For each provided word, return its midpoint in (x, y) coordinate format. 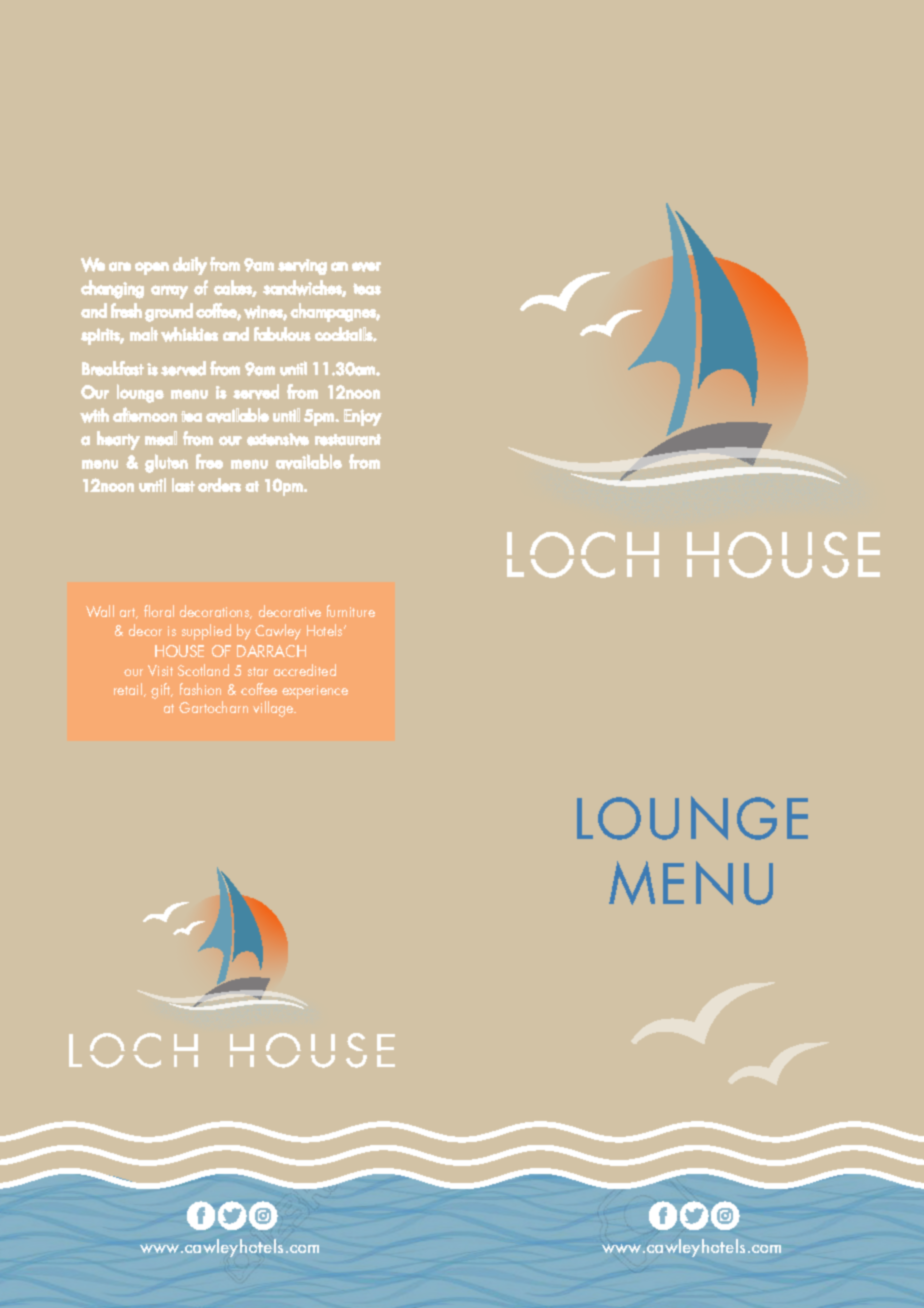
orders (219, 485)
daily (190, 266)
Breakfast (113, 368)
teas (367, 289)
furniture (351, 611)
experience (315, 692)
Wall (100, 611)
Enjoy (363, 417)
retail (129, 690)
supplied (206, 632)
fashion (200, 689)
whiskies (189, 334)
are (120, 267)
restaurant (348, 440)
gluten (166, 463)
